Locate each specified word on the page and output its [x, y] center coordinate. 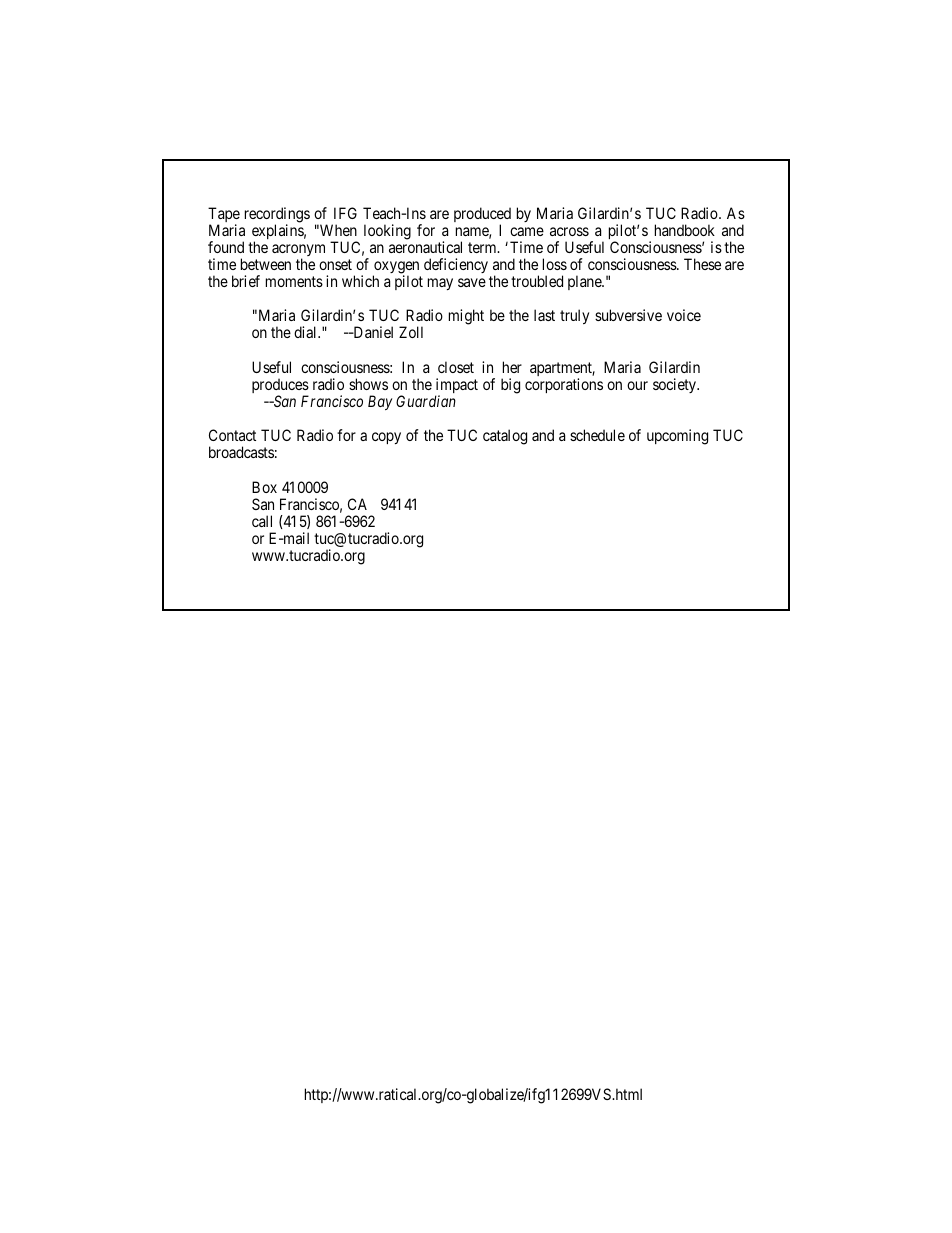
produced [482, 216]
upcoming [677, 437]
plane [585, 282]
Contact [232, 435]
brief [246, 281]
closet [456, 367]
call [262, 521]
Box [264, 487]
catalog [505, 437]
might [466, 317]
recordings [277, 216]
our [637, 385]
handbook [685, 230]
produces [280, 387]
